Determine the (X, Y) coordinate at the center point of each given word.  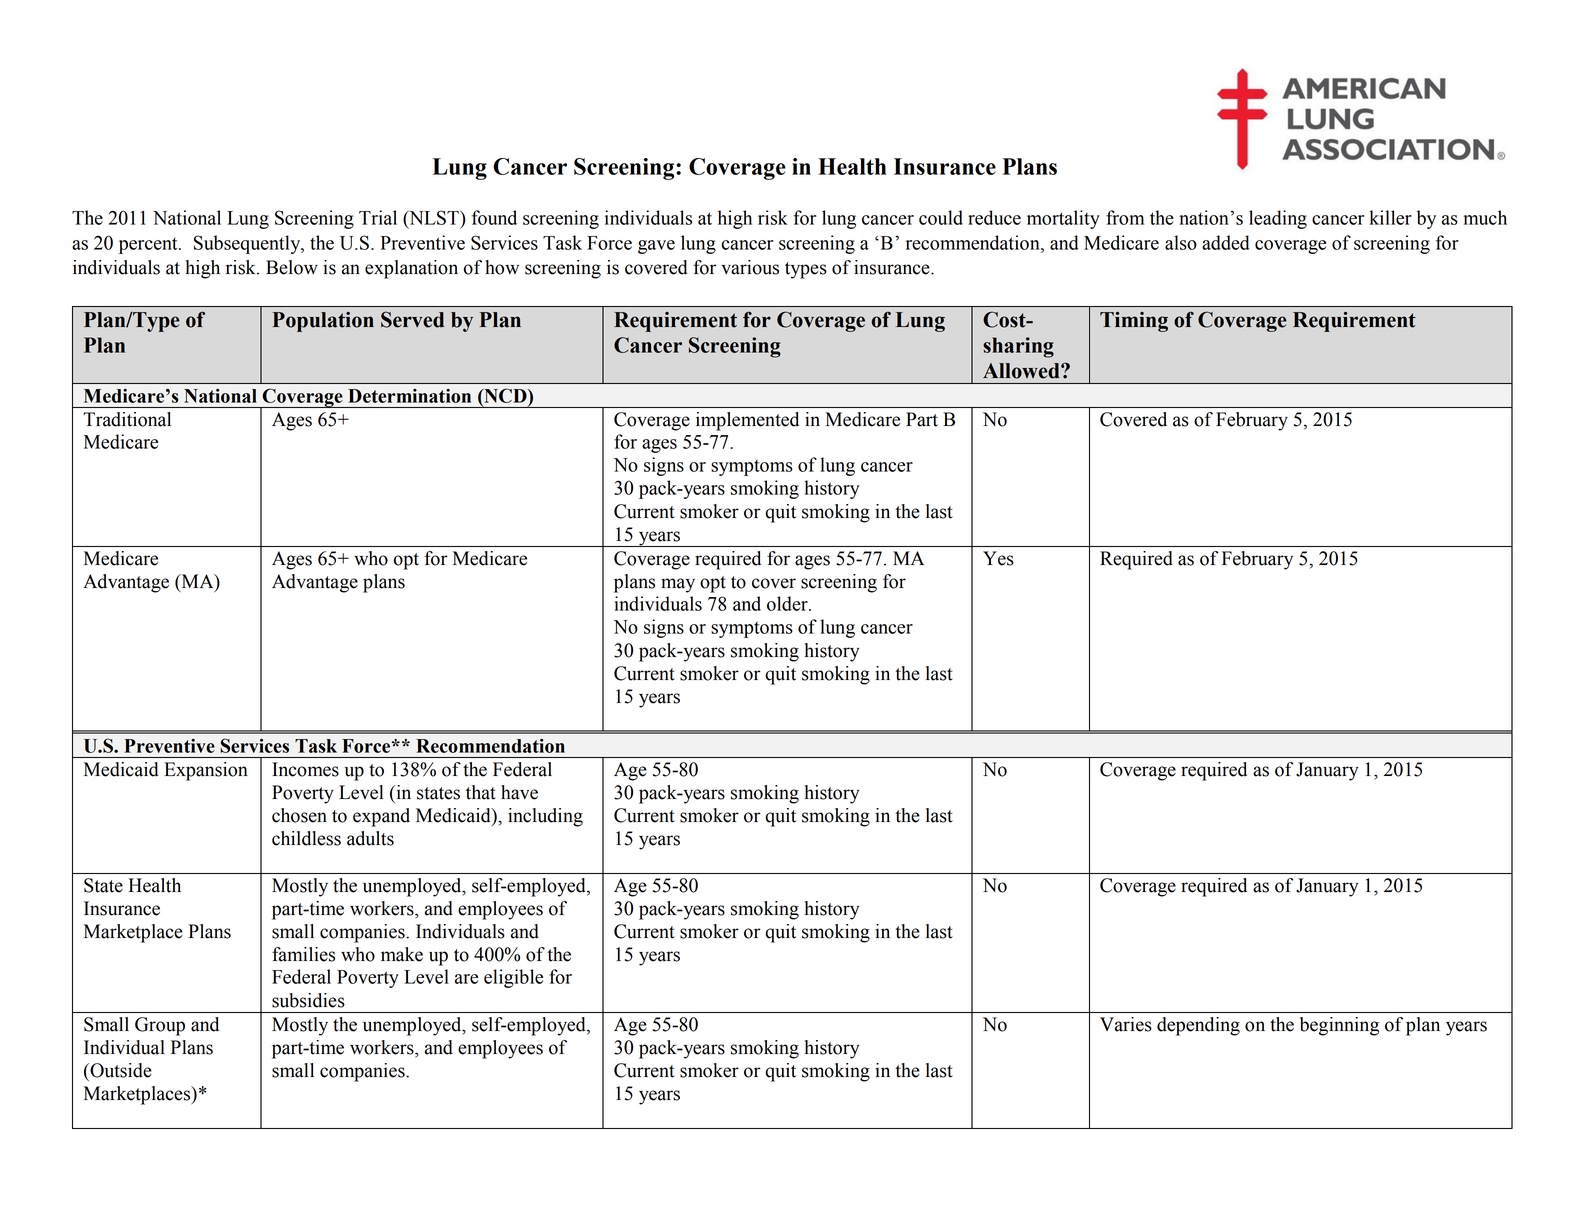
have (519, 792)
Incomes (305, 769)
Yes (998, 558)
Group (160, 1026)
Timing (1134, 322)
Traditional (127, 419)
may (678, 585)
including (545, 817)
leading (1278, 219)
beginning (1339, 1026)
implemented (747, 421)
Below (292, 267)
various (750, 267)
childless (306, 838)
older (788, 603)
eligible (513, 978)
